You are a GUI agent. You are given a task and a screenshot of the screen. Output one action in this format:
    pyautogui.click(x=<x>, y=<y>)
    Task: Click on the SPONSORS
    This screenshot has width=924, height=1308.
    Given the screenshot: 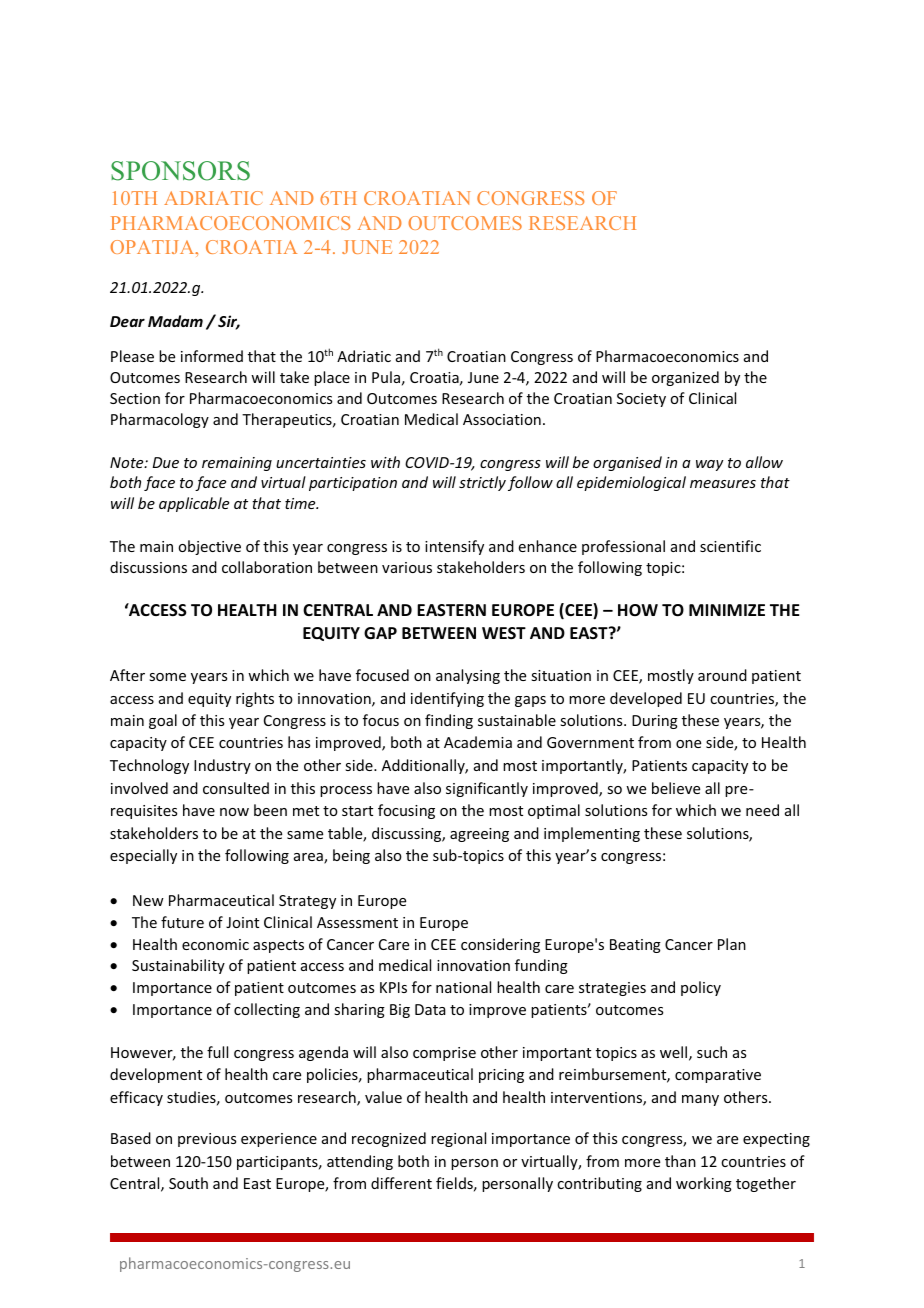 What is the action you would take?
    pyautogui.click(x=180, y=171)
